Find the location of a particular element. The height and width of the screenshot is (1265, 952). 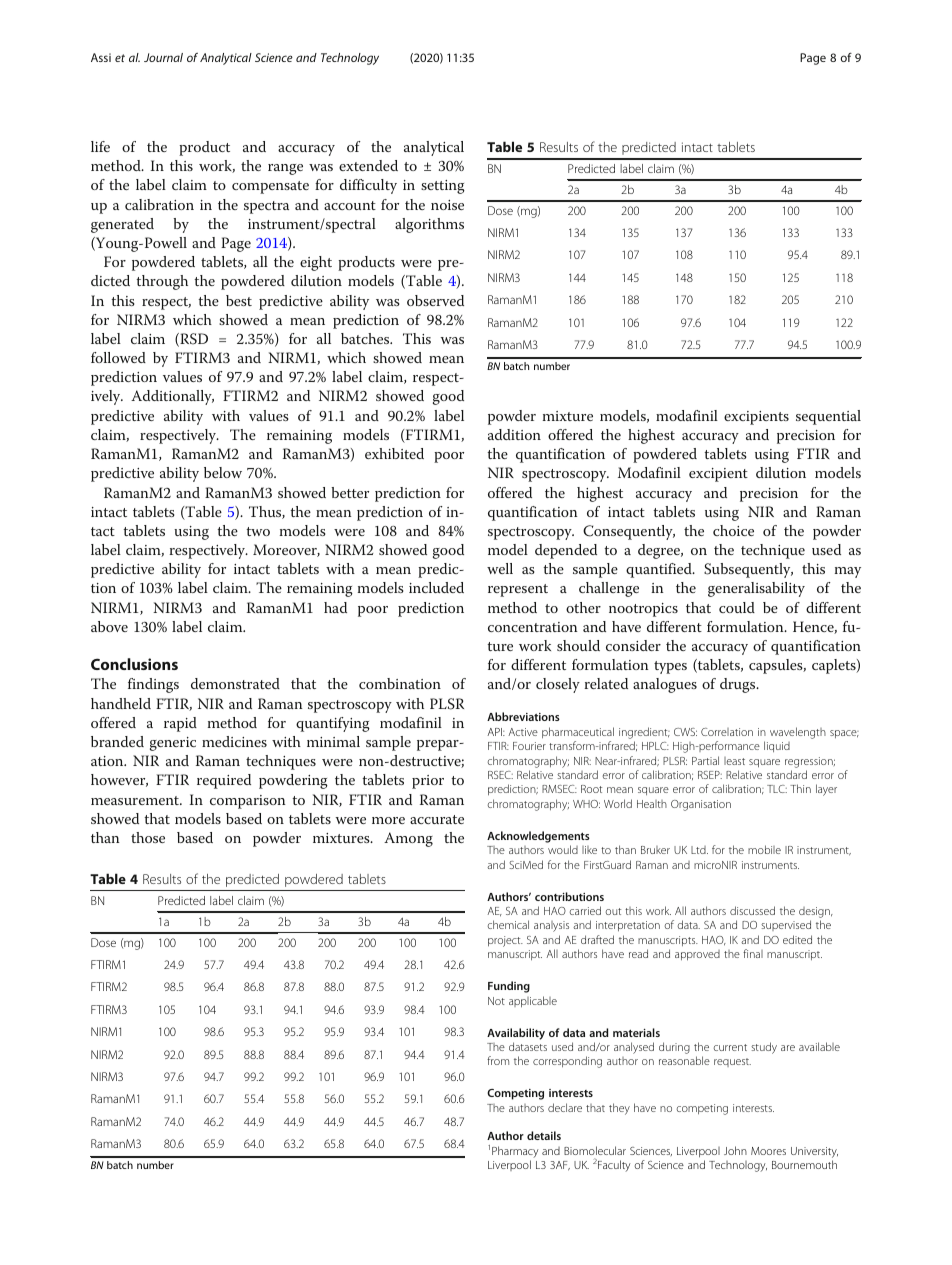

could is located at coordinates (737, 607).
